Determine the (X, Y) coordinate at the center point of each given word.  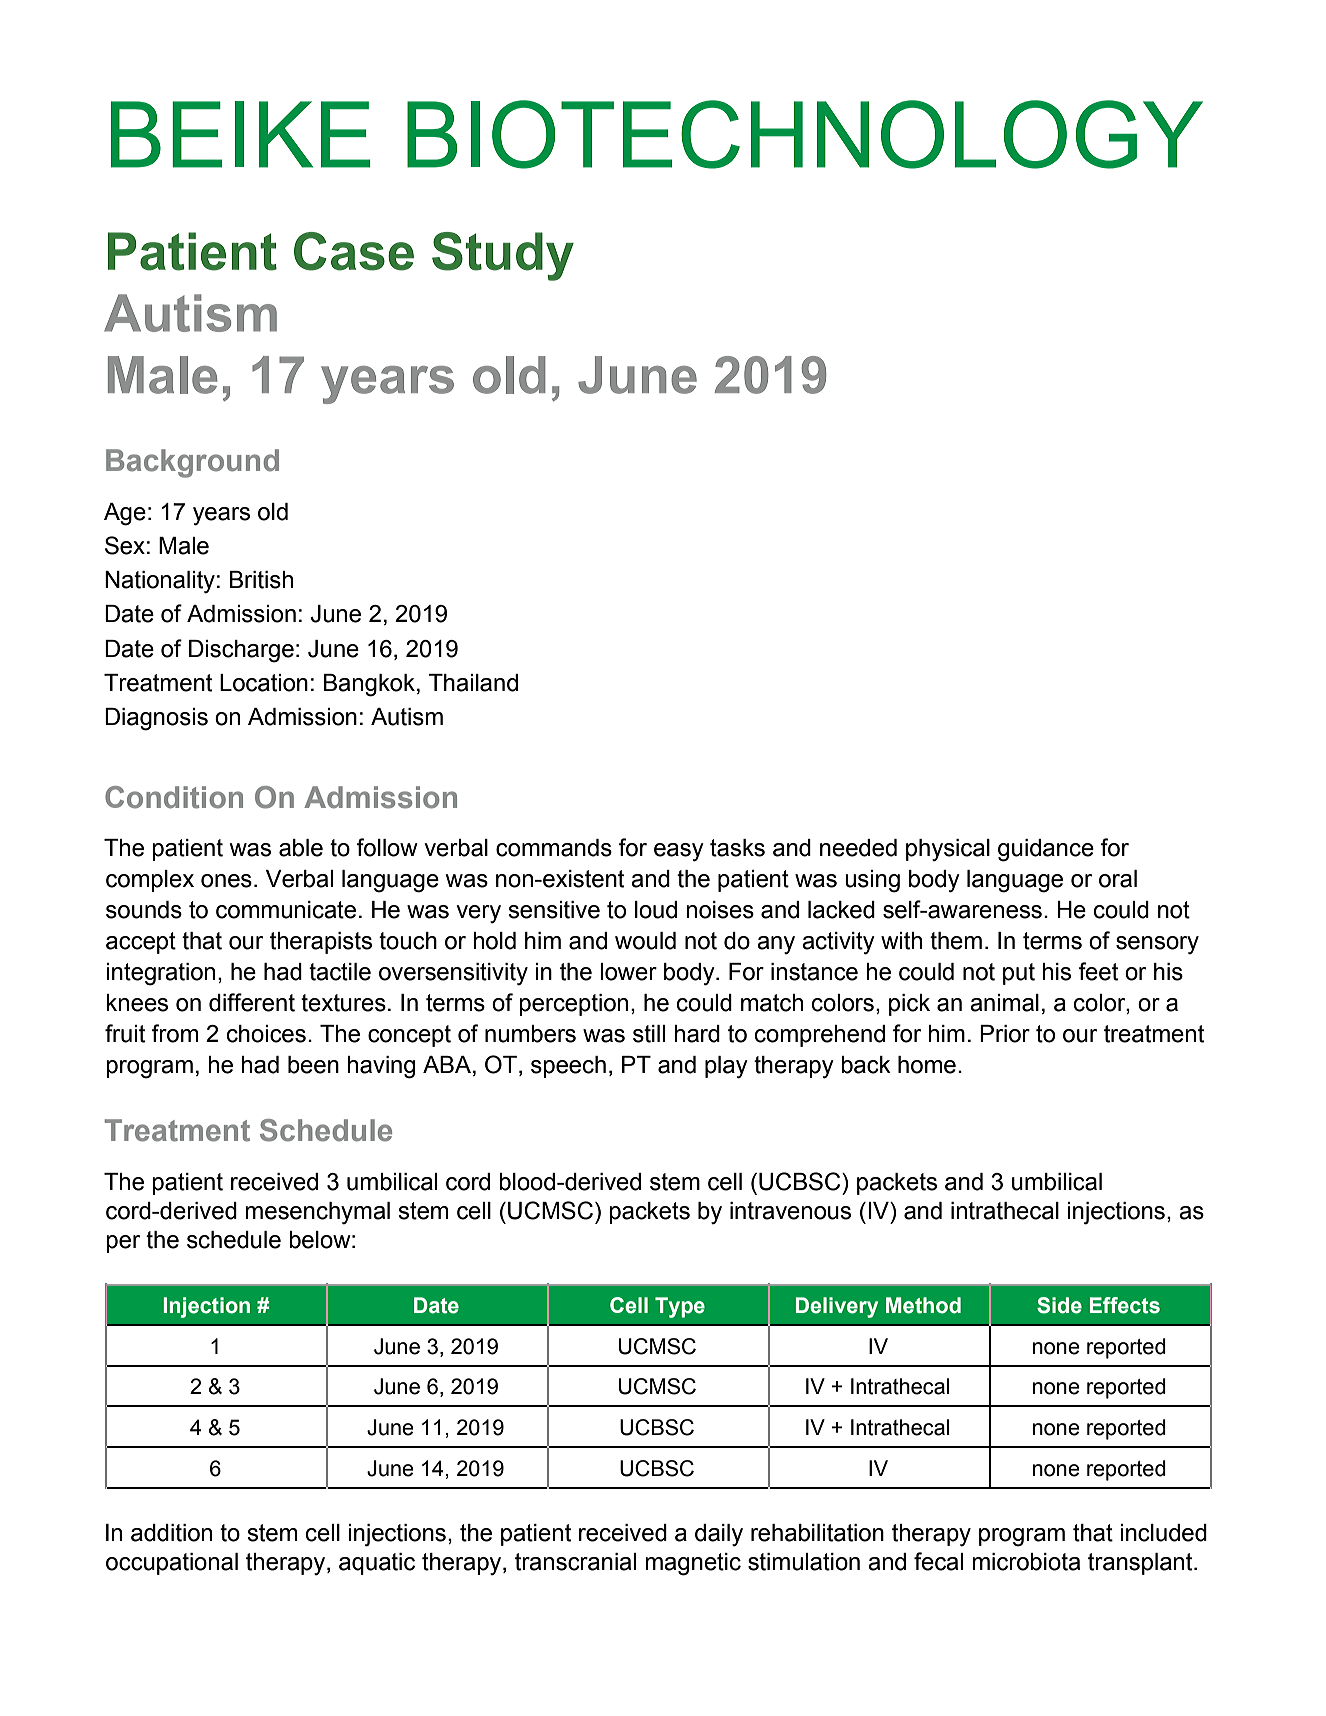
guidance (1046, 850)
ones (226, 881)
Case (354, 251)
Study (503, 256)
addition (171, 1533)
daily (719, 1535)
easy (679, 852)
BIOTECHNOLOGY (805, 134)
